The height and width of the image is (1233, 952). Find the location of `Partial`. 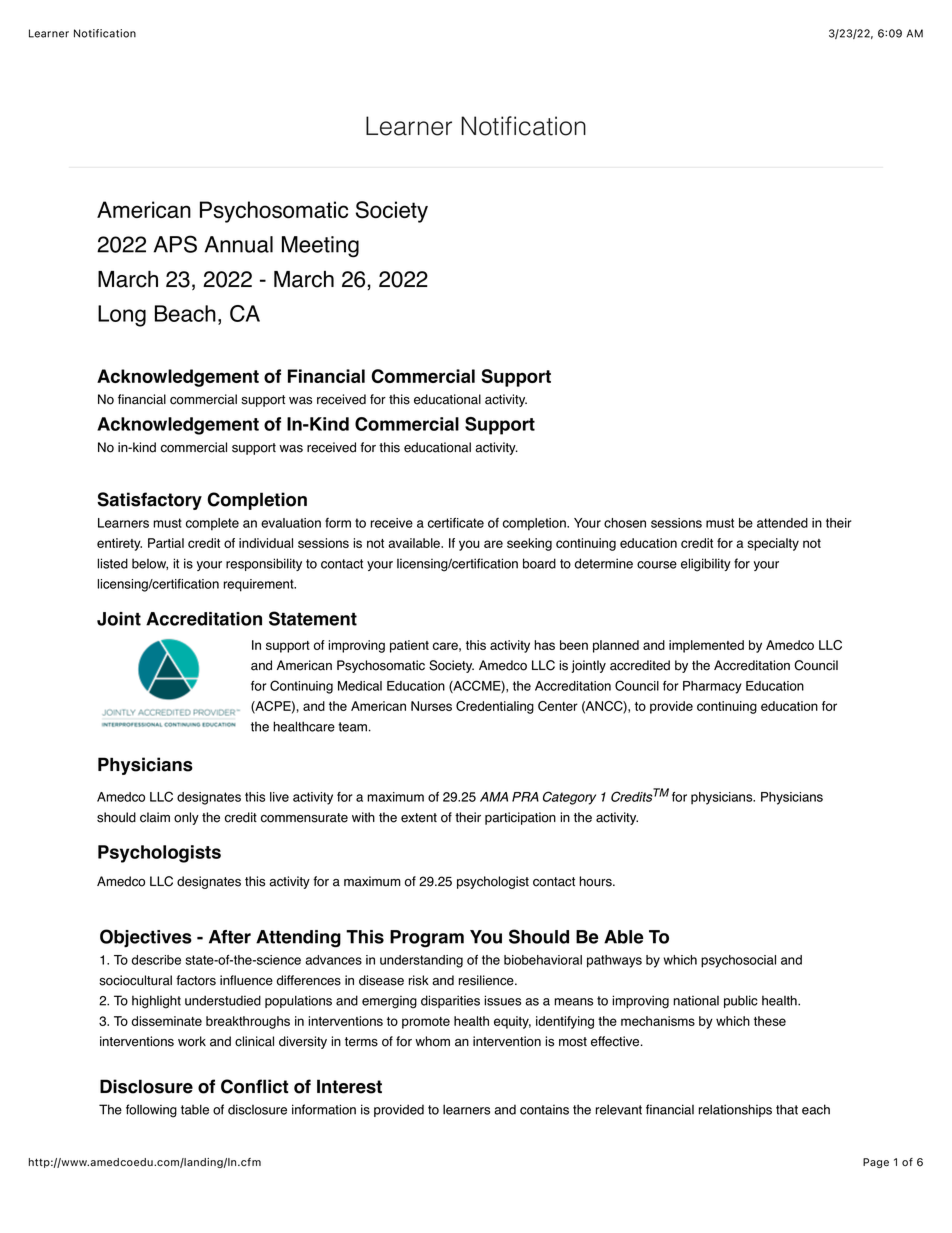

Partial is located at coordinates (166, 543).
